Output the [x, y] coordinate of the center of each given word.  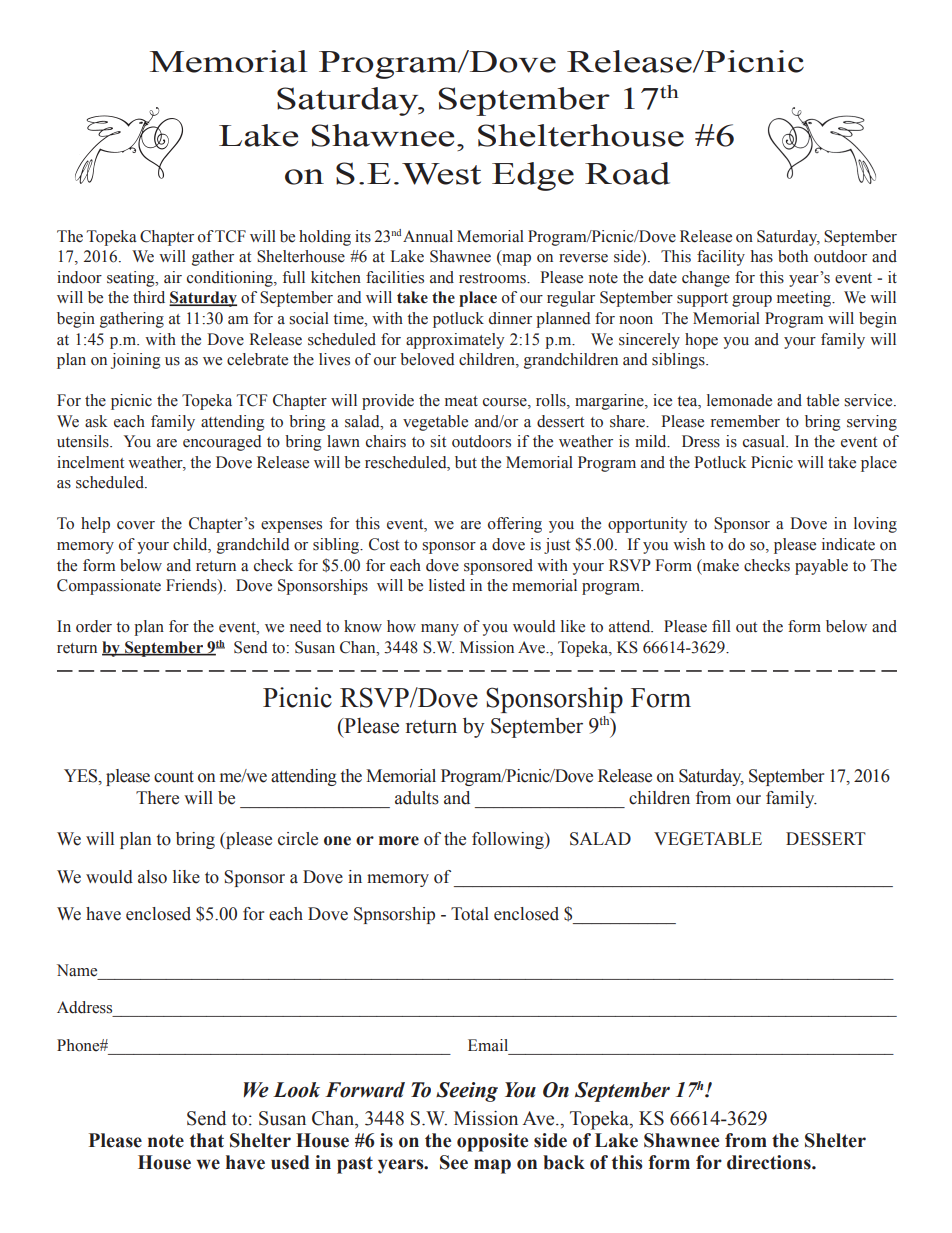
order [94, 626]
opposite [492, 1142]
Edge [533, 176]
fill [721, 626]
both [793, 256]
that [207, 1140]
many [440, 630]
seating [132, 279]
